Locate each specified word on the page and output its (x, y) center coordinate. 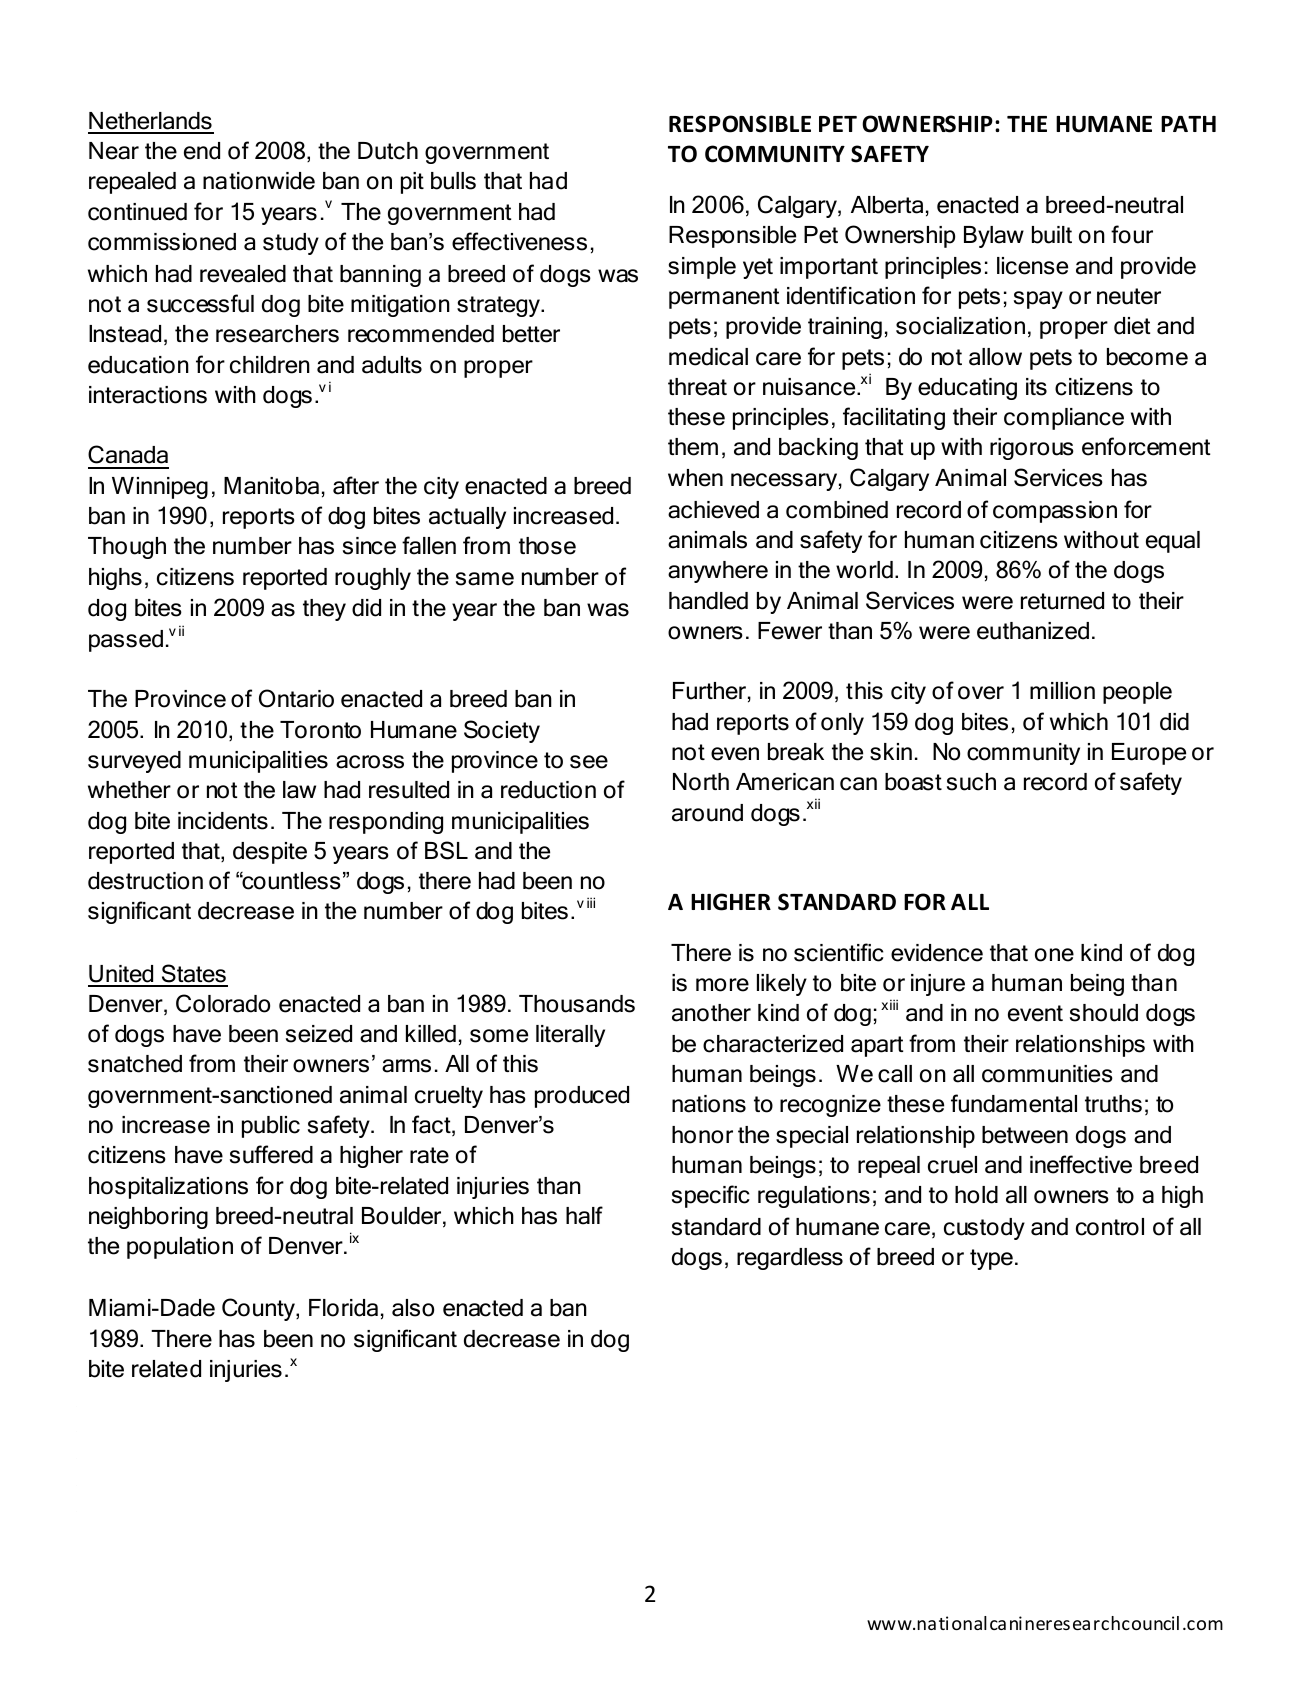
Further (709, 691)
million (1062, 691)
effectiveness (519, 241)
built (1052, 235)
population (180, 1248)
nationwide (259, 181)
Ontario (296, 698)
